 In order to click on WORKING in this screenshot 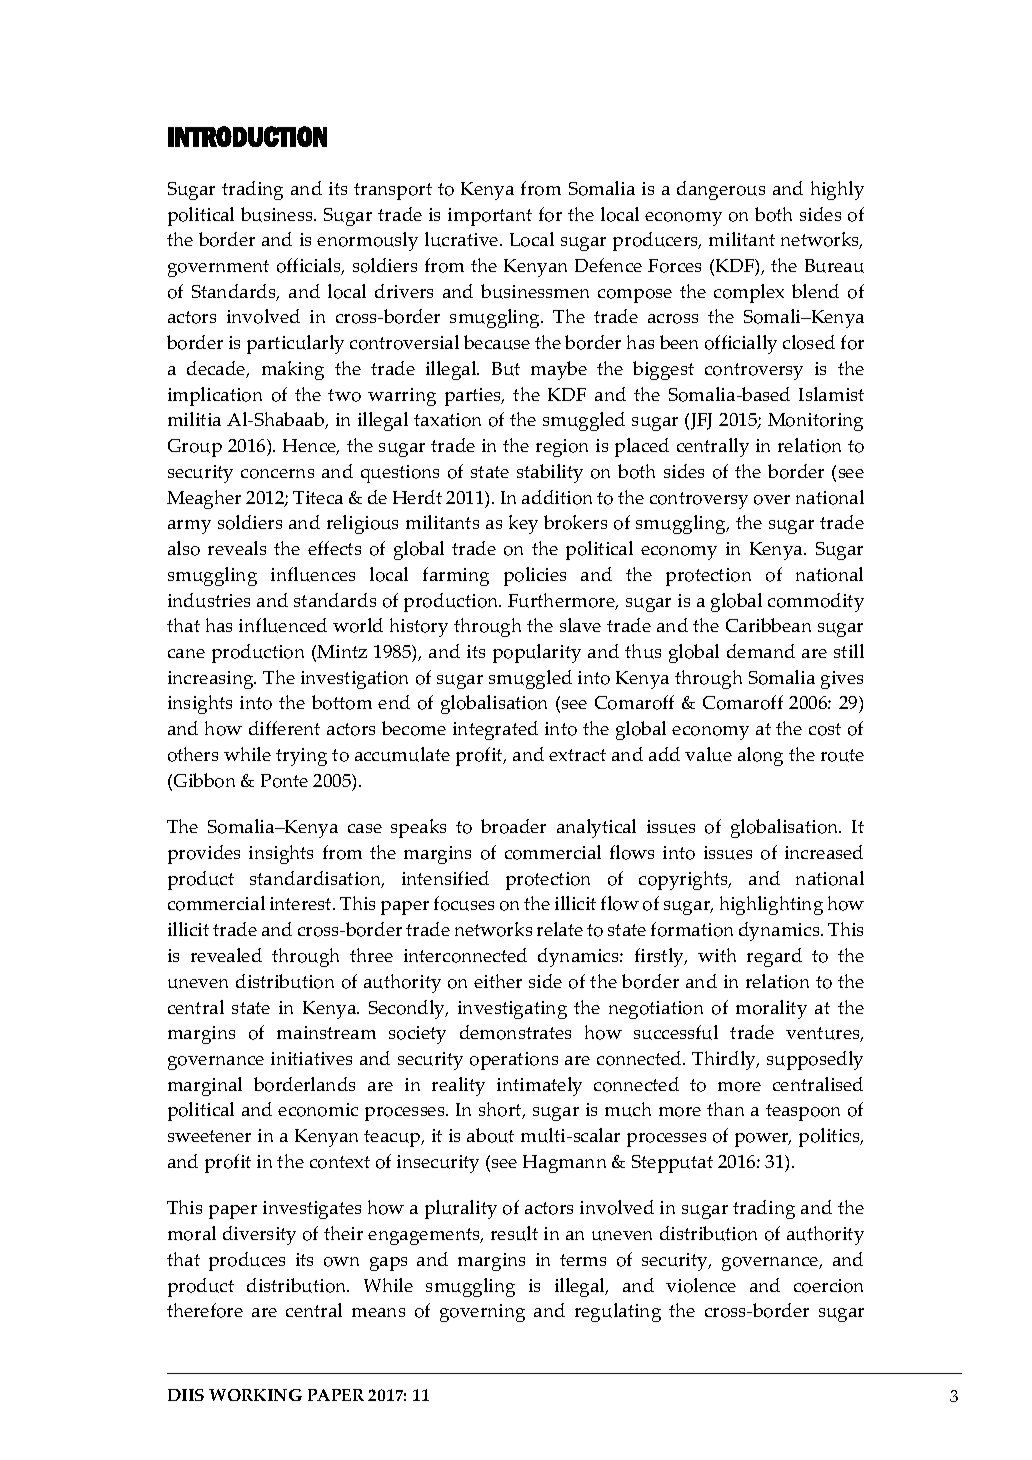, I will do `click(255, 1395)`.
